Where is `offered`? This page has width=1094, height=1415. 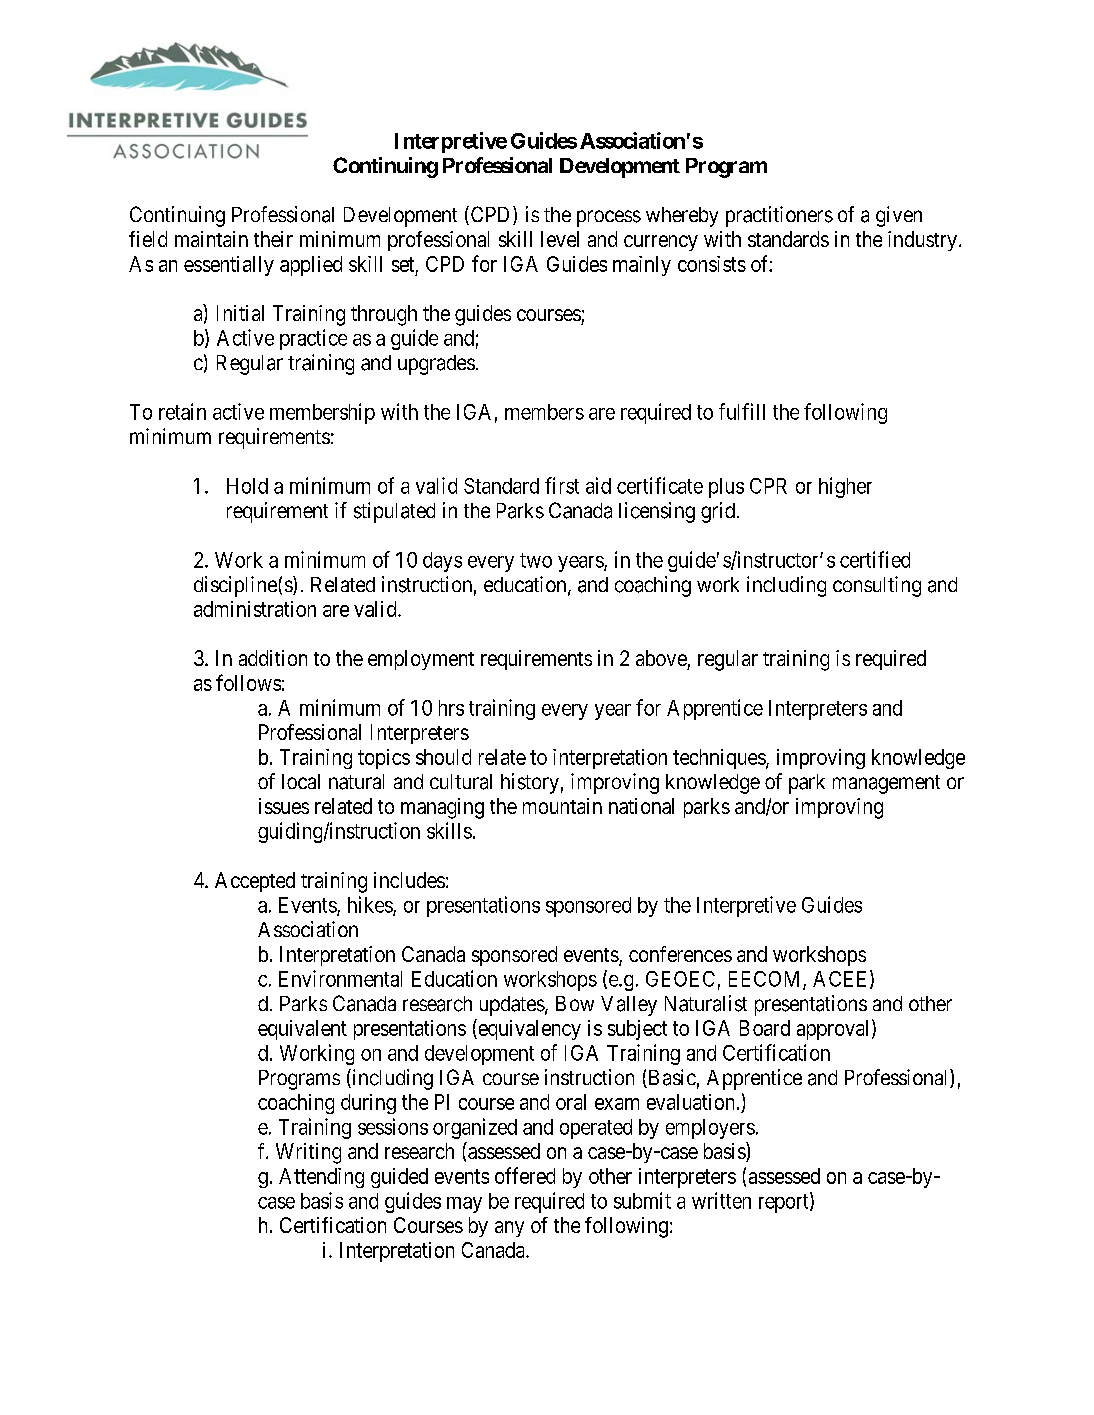
offered is located at coordinates (525, 1175).
